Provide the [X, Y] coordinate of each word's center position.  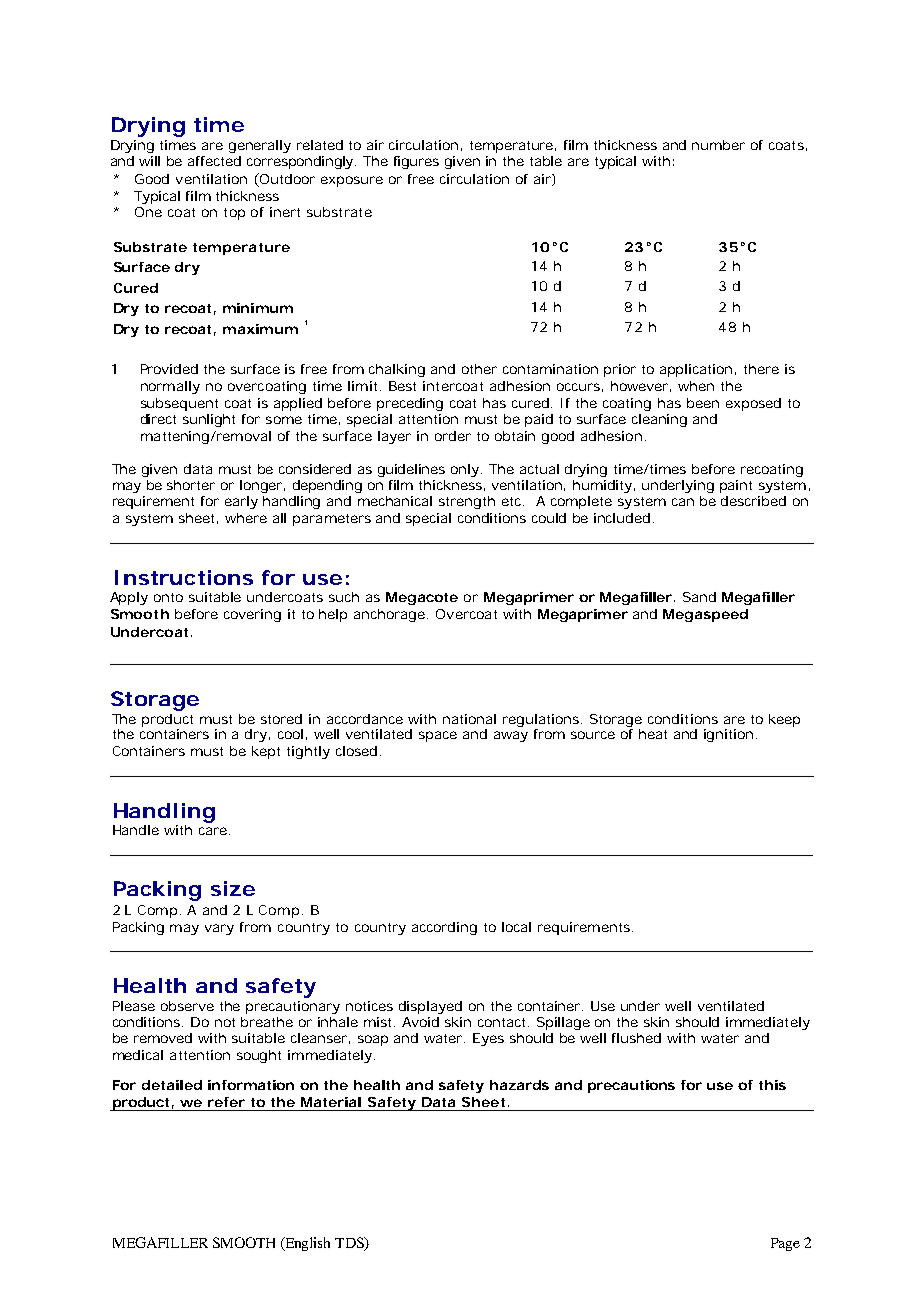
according [444, 928]
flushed [636, 1038]
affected [214, 161]
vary [219, 929]
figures [416, 162]
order [453, 436]
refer [226, 1102]
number [718, 145]
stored [281, 719]
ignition [728, 735]
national [469, 719]
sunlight [209, 420]
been [703, 403]
